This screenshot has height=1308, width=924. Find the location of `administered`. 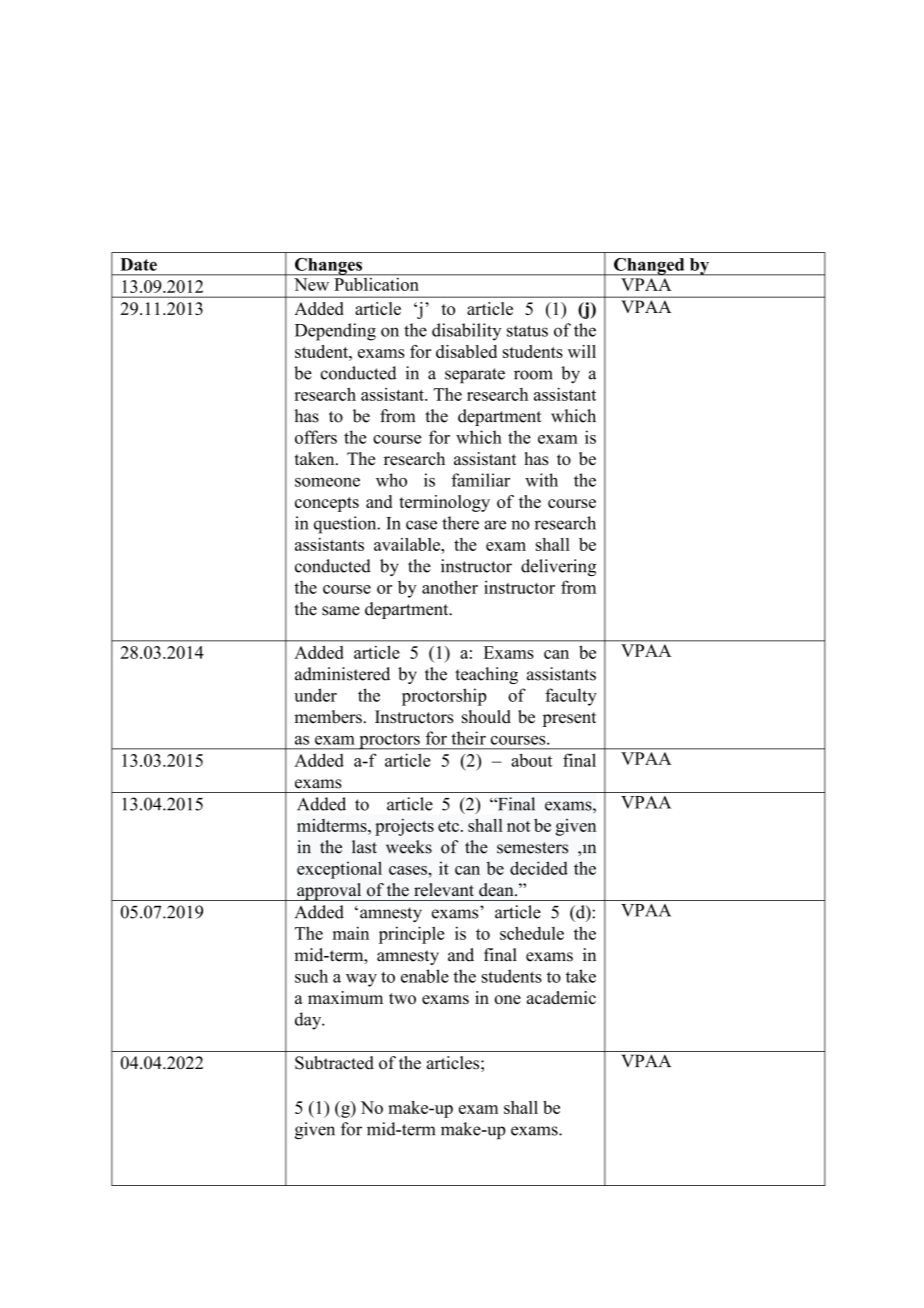

administered is located at coordinates (342, 674).
